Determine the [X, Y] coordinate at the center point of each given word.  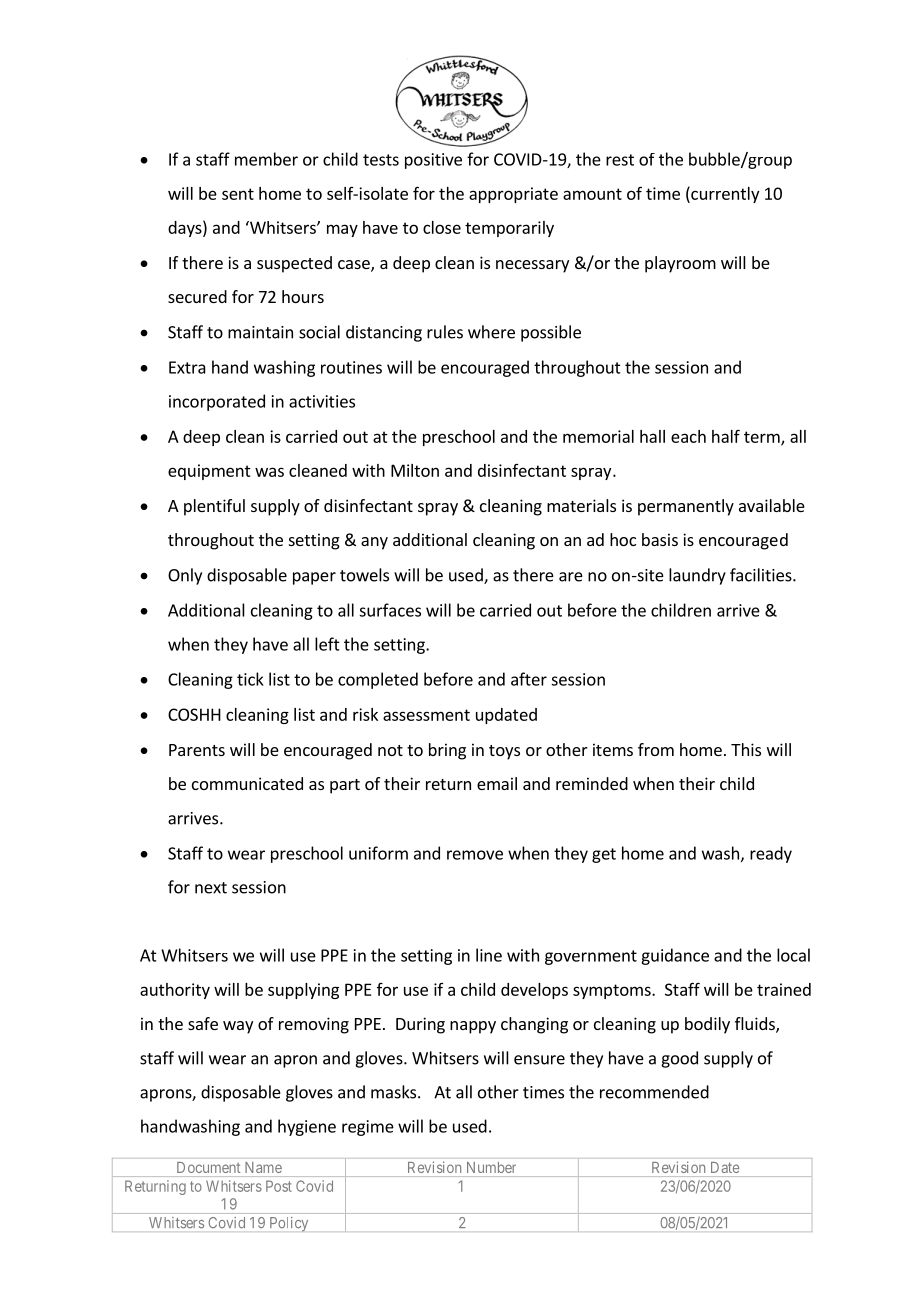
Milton [415, 470]
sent [238, 194]
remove [475, 855]
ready [771, 854]
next [211, 888]
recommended [654, 1092]
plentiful [214, 507]
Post [279, 1186]
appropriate [513, 195]
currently [724, 194]
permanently [686, 507]
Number [491, 1167]
